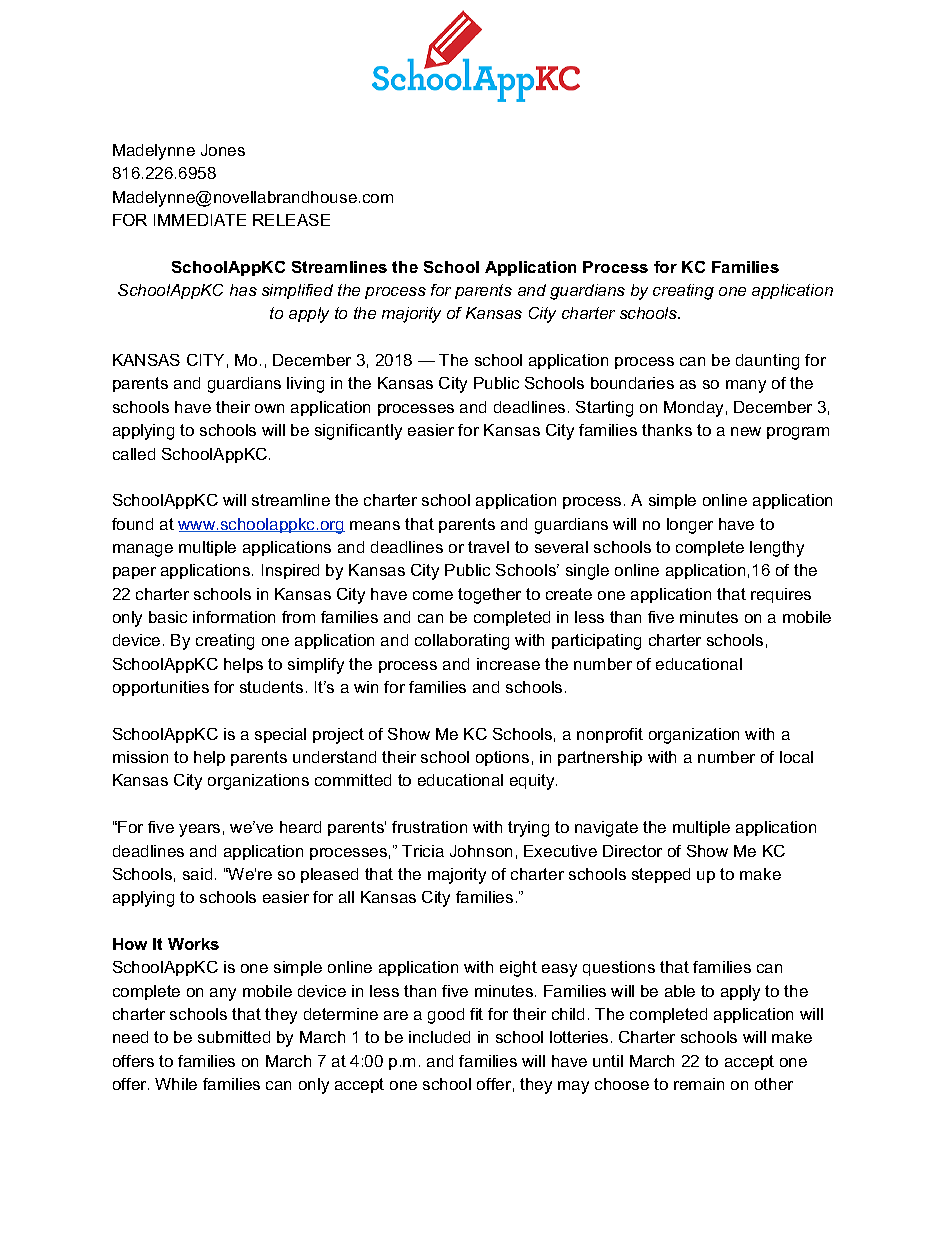 The image size is (952, 1233). Describe the element at coordinates (767, 362) in the image. I see `daunting` at that location.
